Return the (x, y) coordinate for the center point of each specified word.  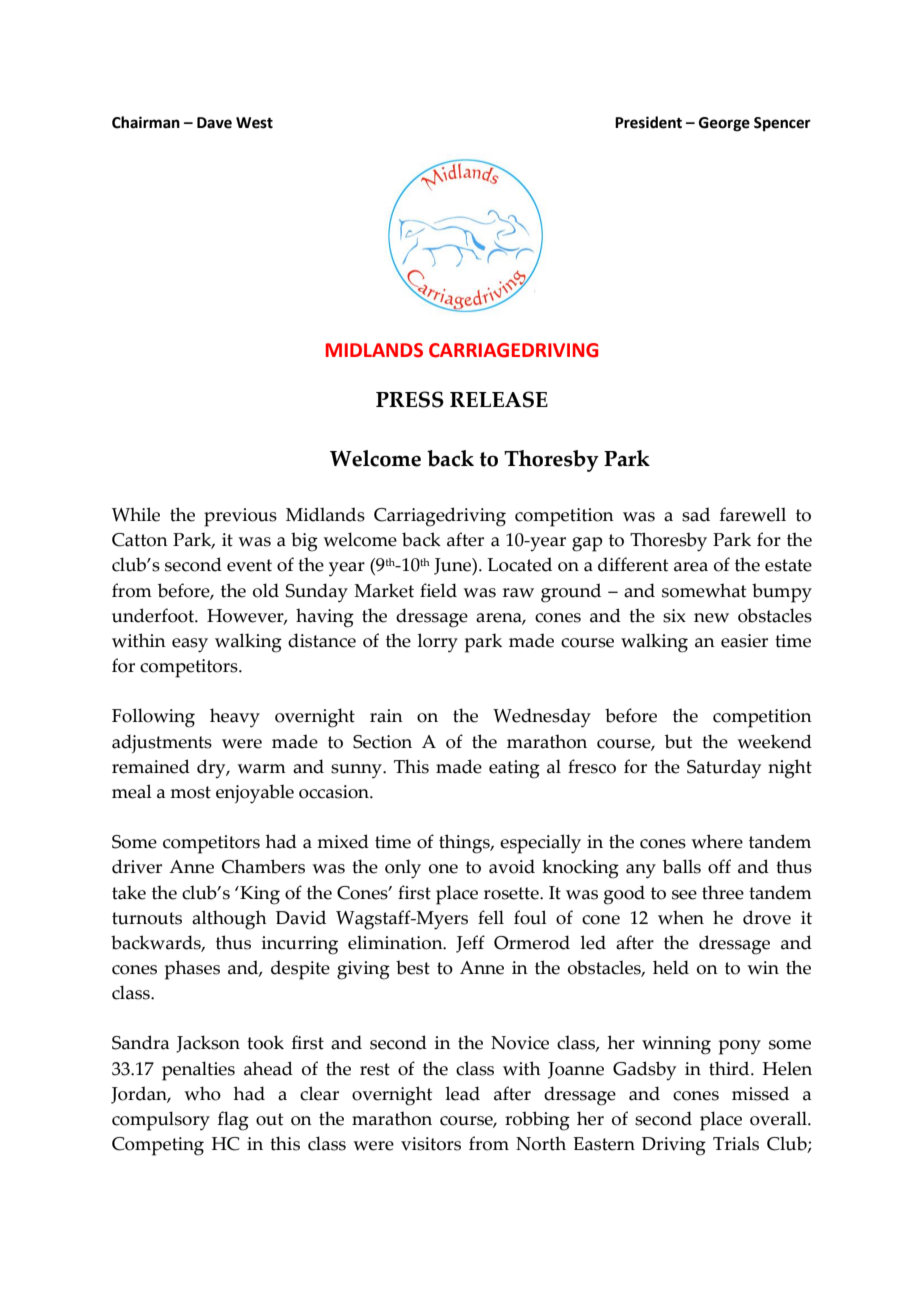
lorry (437, 643)
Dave (214, 123)
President (648, 122)
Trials (736, 1143)
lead (462, 1093)
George (724, 124)
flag (233, 1121)
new (711, 618)
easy (190, 645)
